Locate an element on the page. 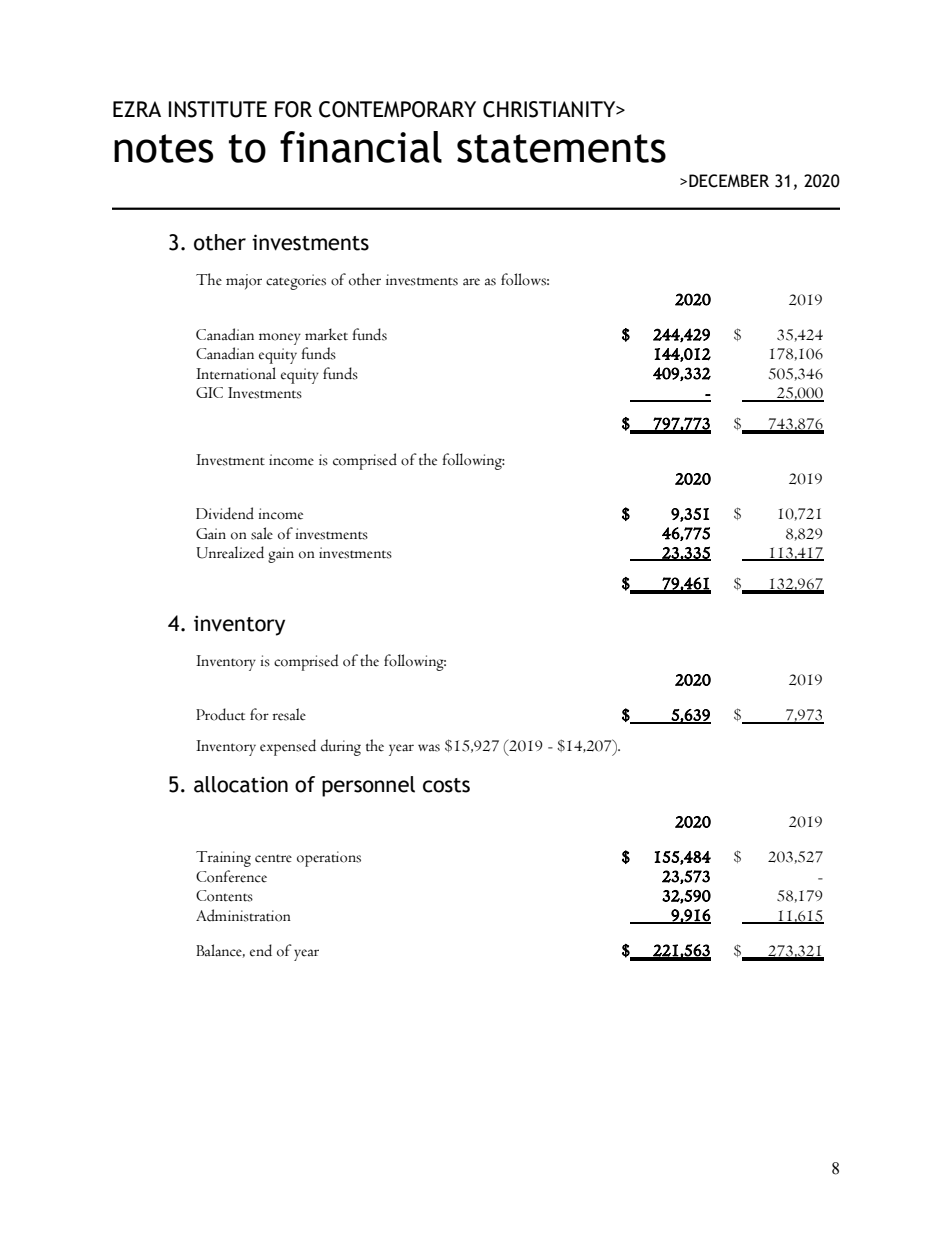 The width and height of the page is (952, 1233). was is located at coordinates (429, 748).
